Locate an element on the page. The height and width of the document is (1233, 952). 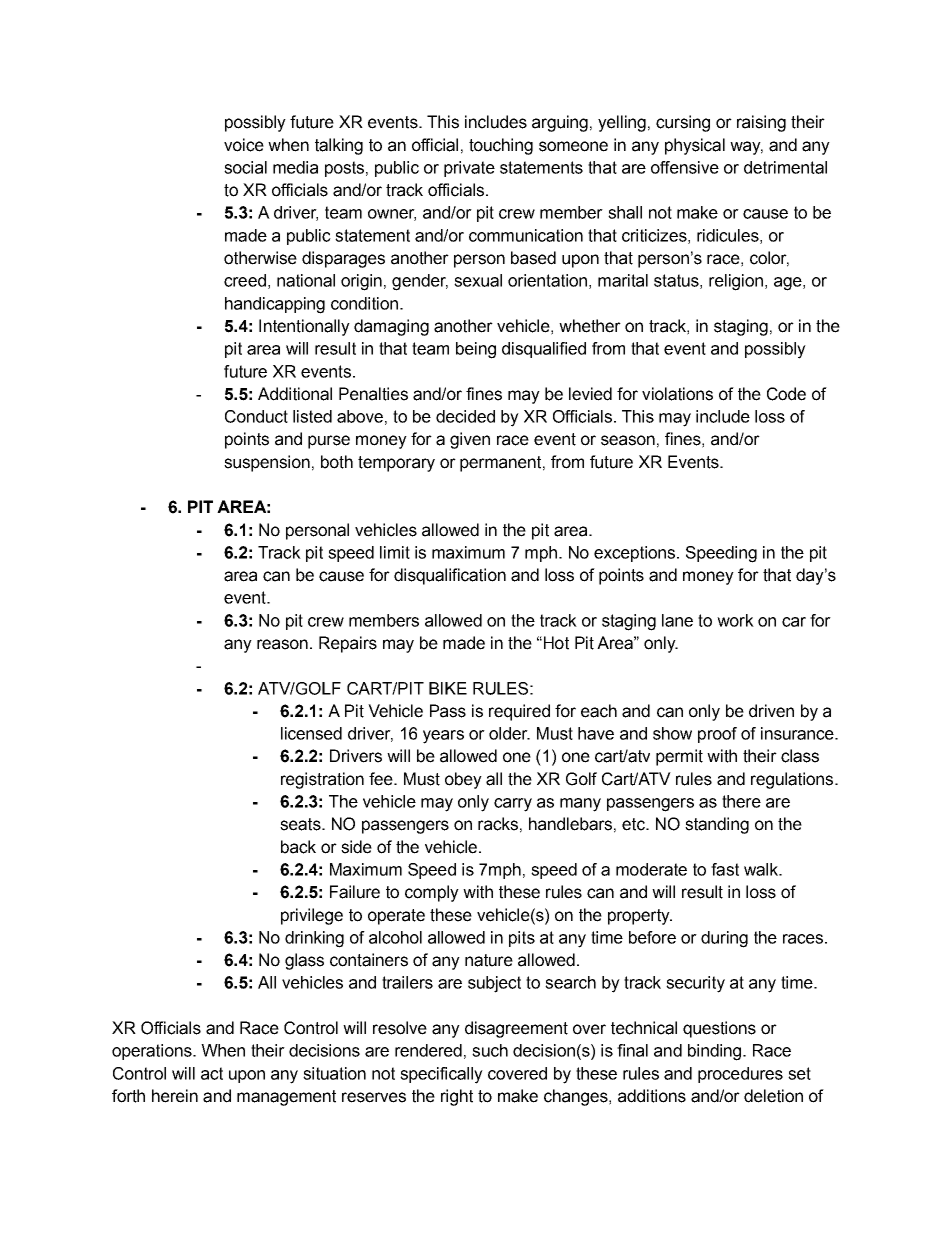
private is located at coordinates (469, 169).
